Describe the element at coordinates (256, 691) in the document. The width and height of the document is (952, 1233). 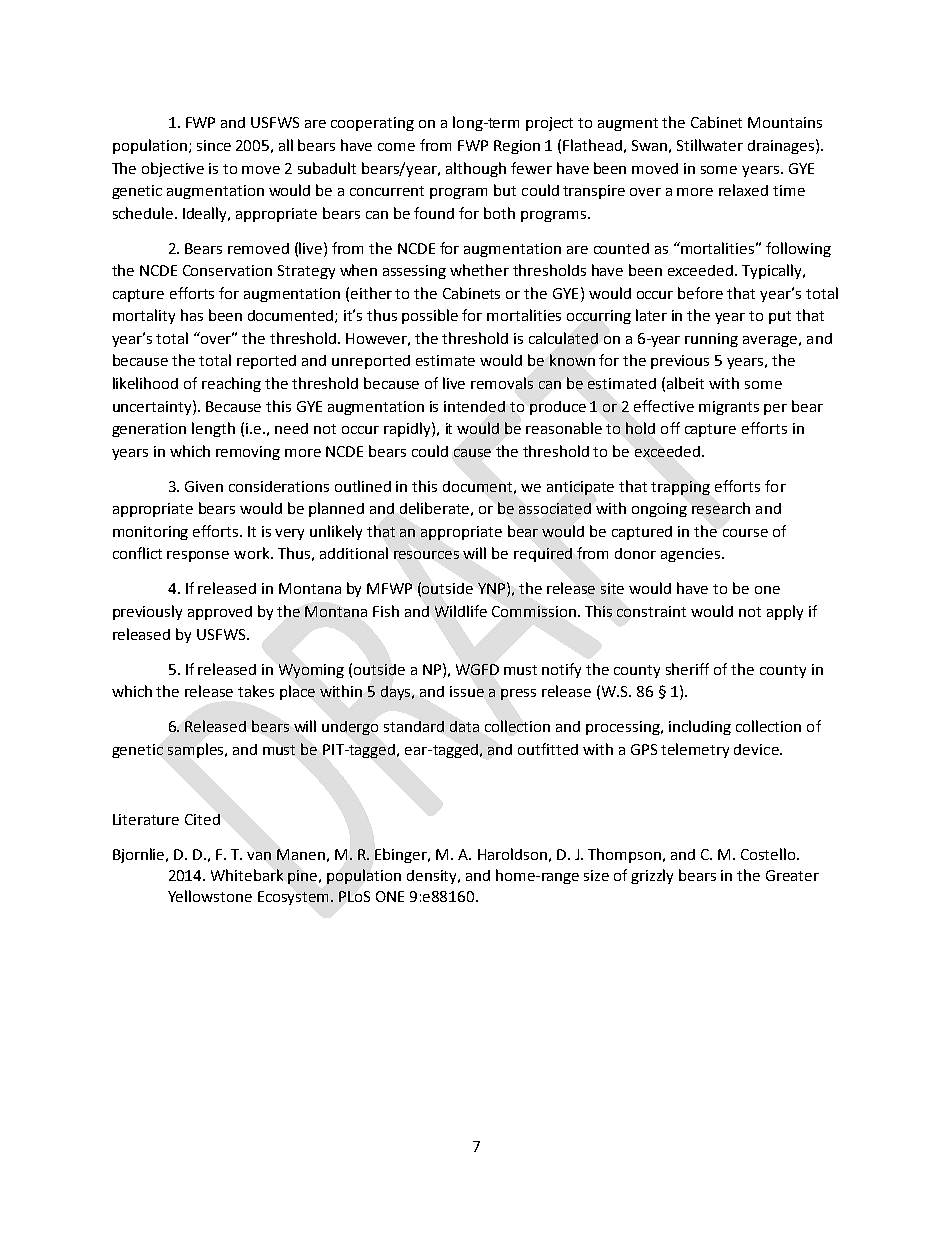
I see `takes` at that location.
